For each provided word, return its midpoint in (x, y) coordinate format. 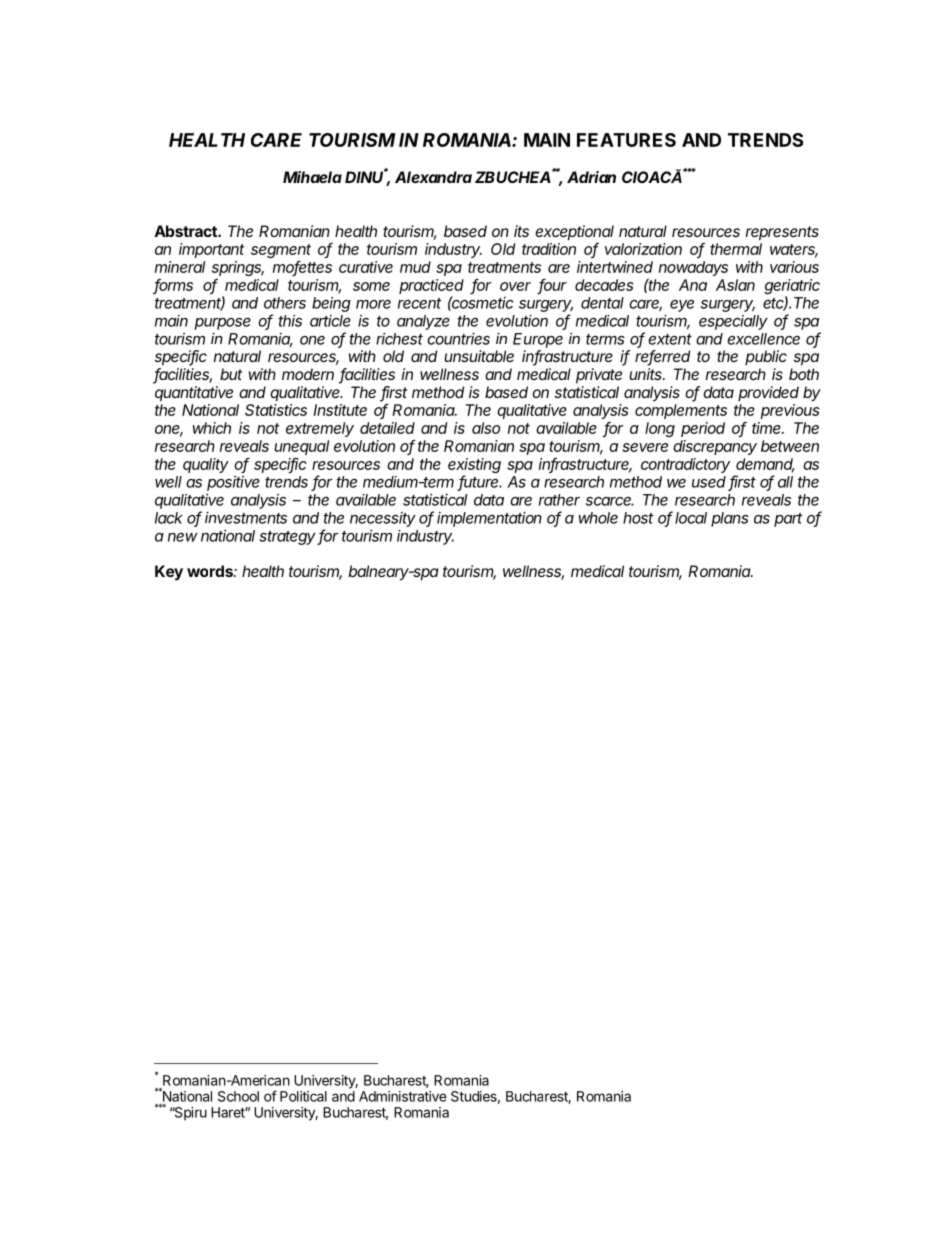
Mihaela (312, 177)
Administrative (403, 1096)
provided (768, 393)
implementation (489, 519)
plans (730, 519)
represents (782, 233)
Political (303, 1096)
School (238, 1096)
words (211, 571)
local (691, 518)
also (486, 428)
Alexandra (433, 177)
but (231, 374)
